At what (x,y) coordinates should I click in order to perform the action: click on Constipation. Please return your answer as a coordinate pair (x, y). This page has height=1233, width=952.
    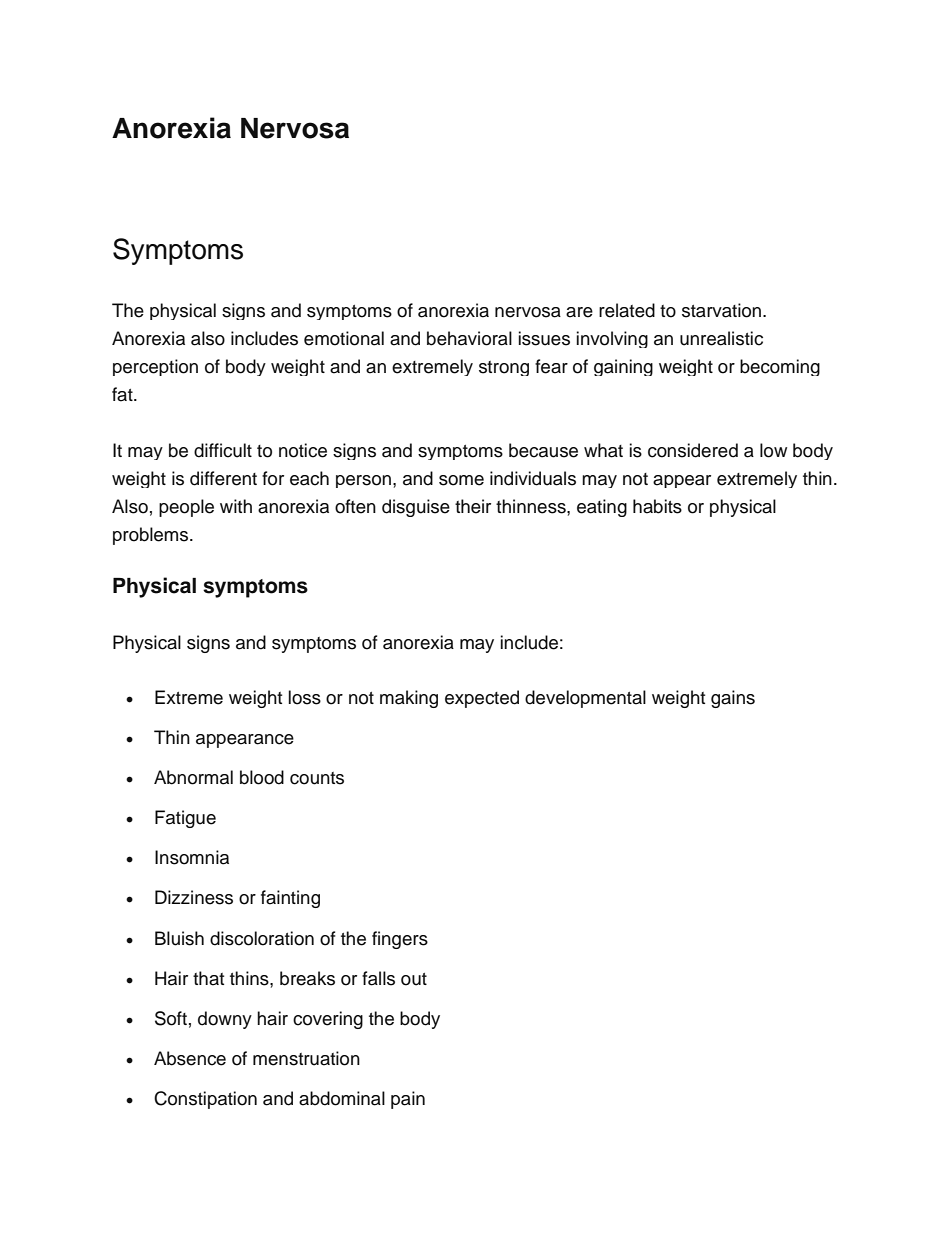
    Looking at the image, I should click on (205, 1100).
